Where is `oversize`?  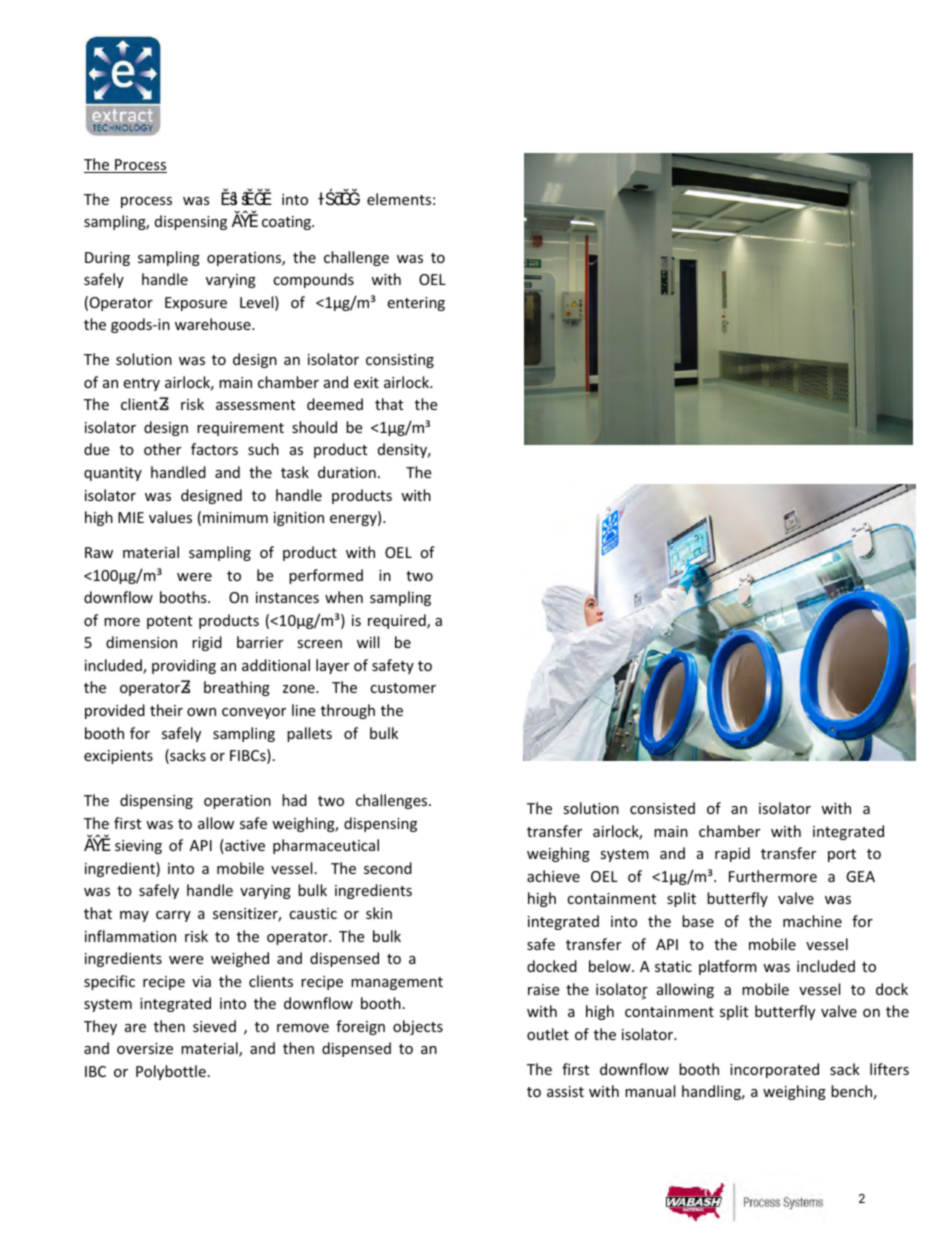
oversize is located at coordinates (145, 1048).
